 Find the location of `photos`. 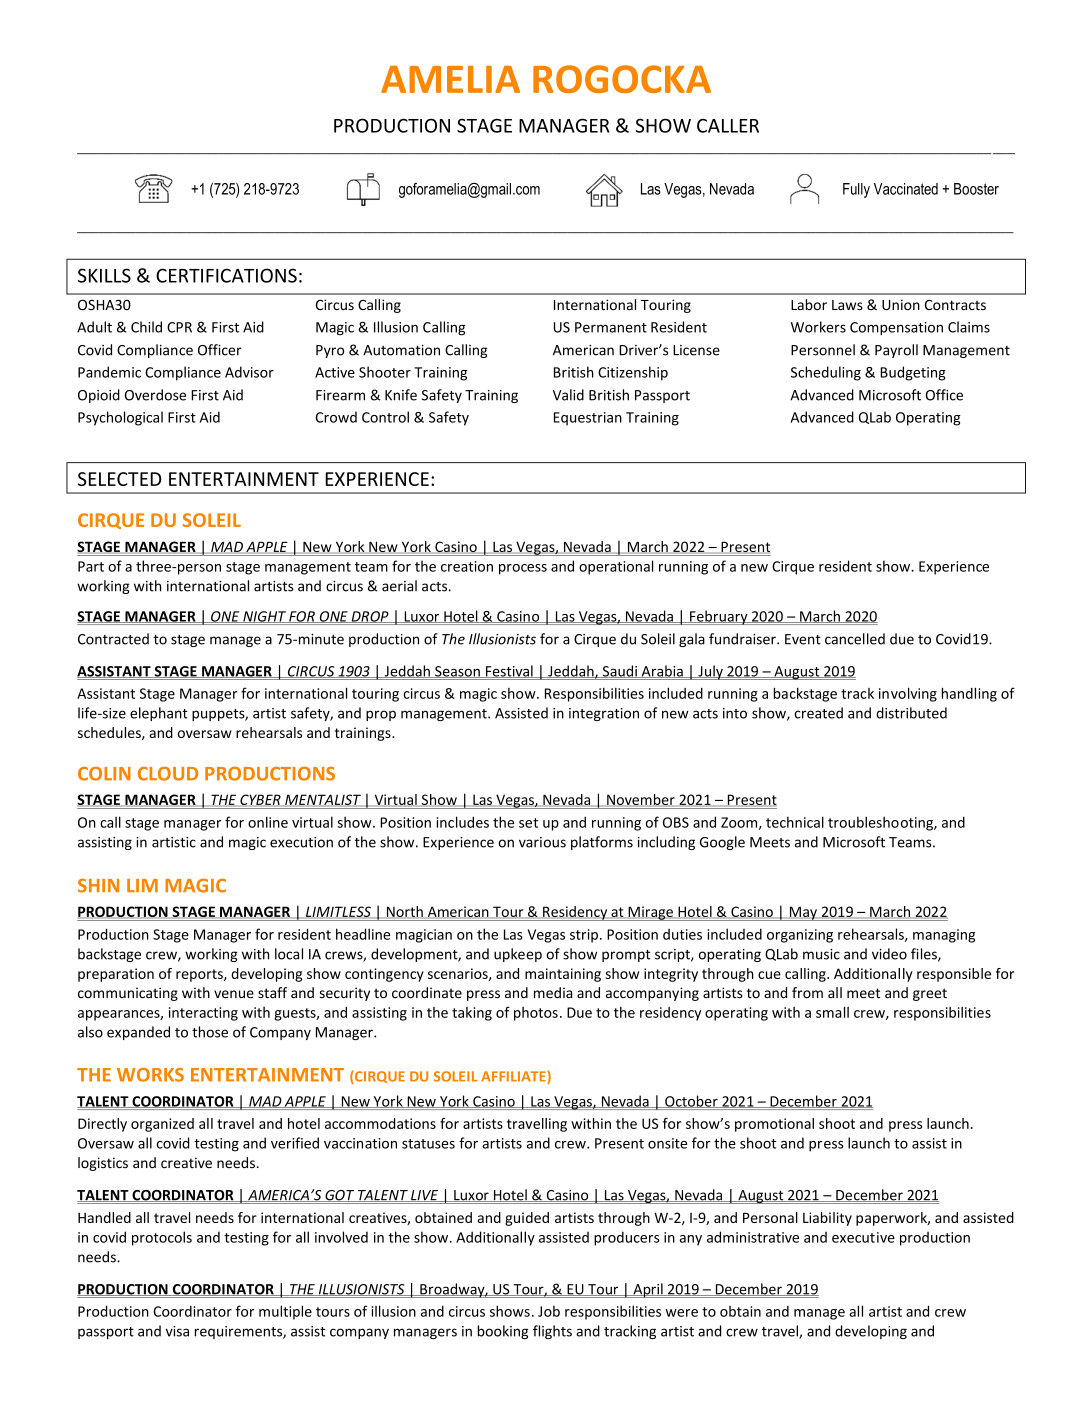

photos is located at coordinates (536, 1014).
